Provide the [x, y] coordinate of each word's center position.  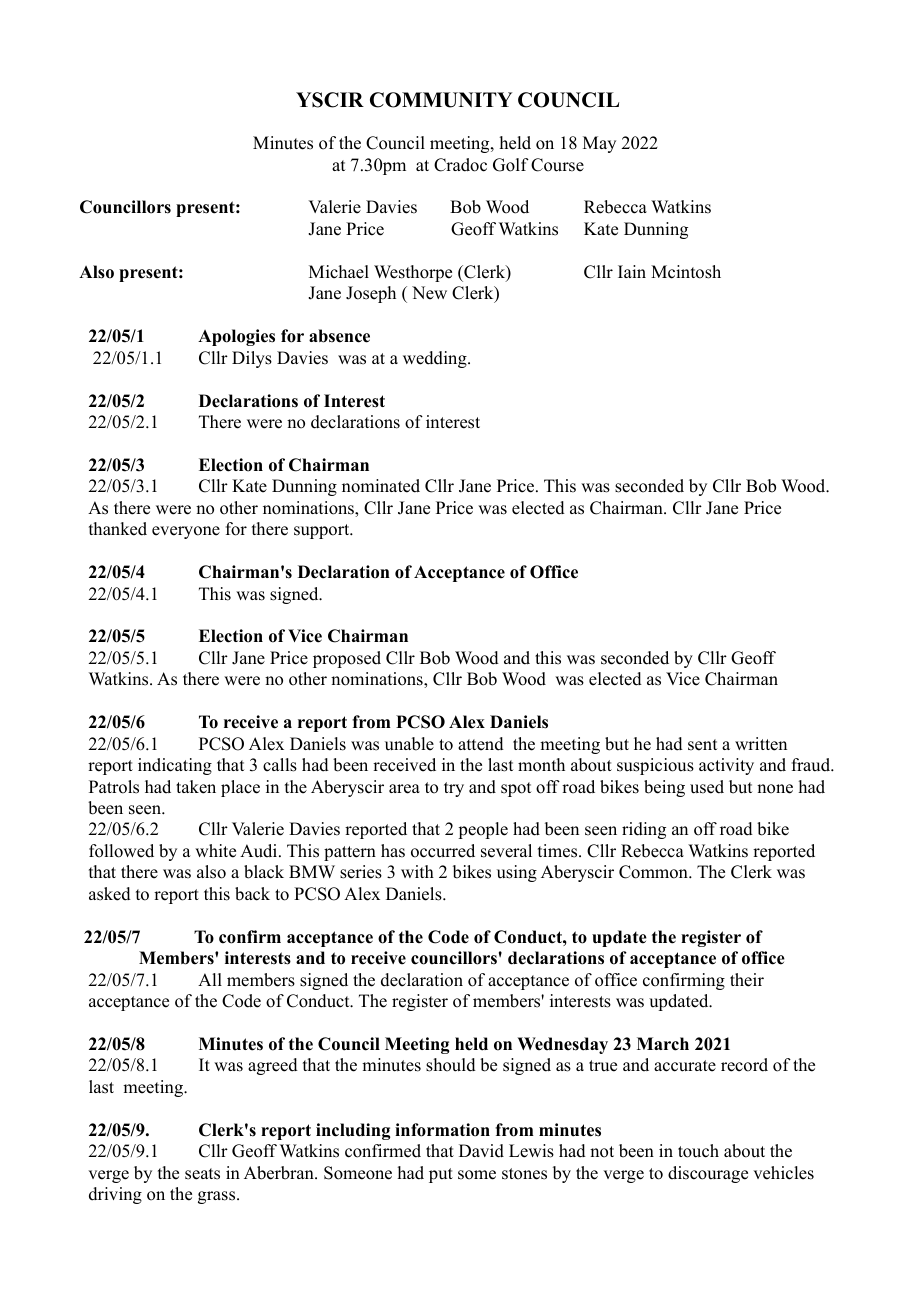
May [599, 144]
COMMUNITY [441, 100]
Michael [339, 272]
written [761, 744]
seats [202, 1174]
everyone [186, 532]
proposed [347, 659]
